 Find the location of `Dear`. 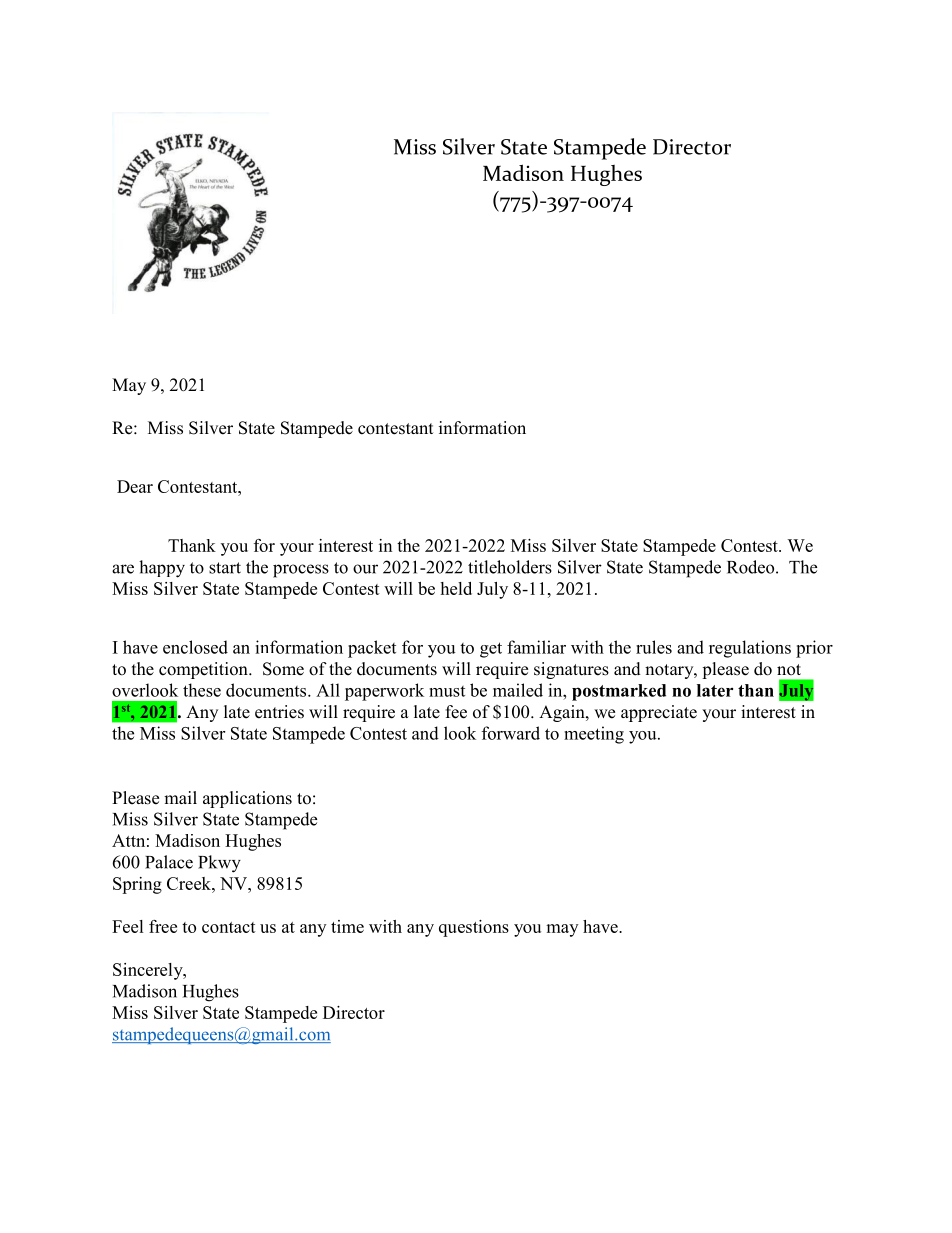

Dear is located at coordinates (135, 486).
